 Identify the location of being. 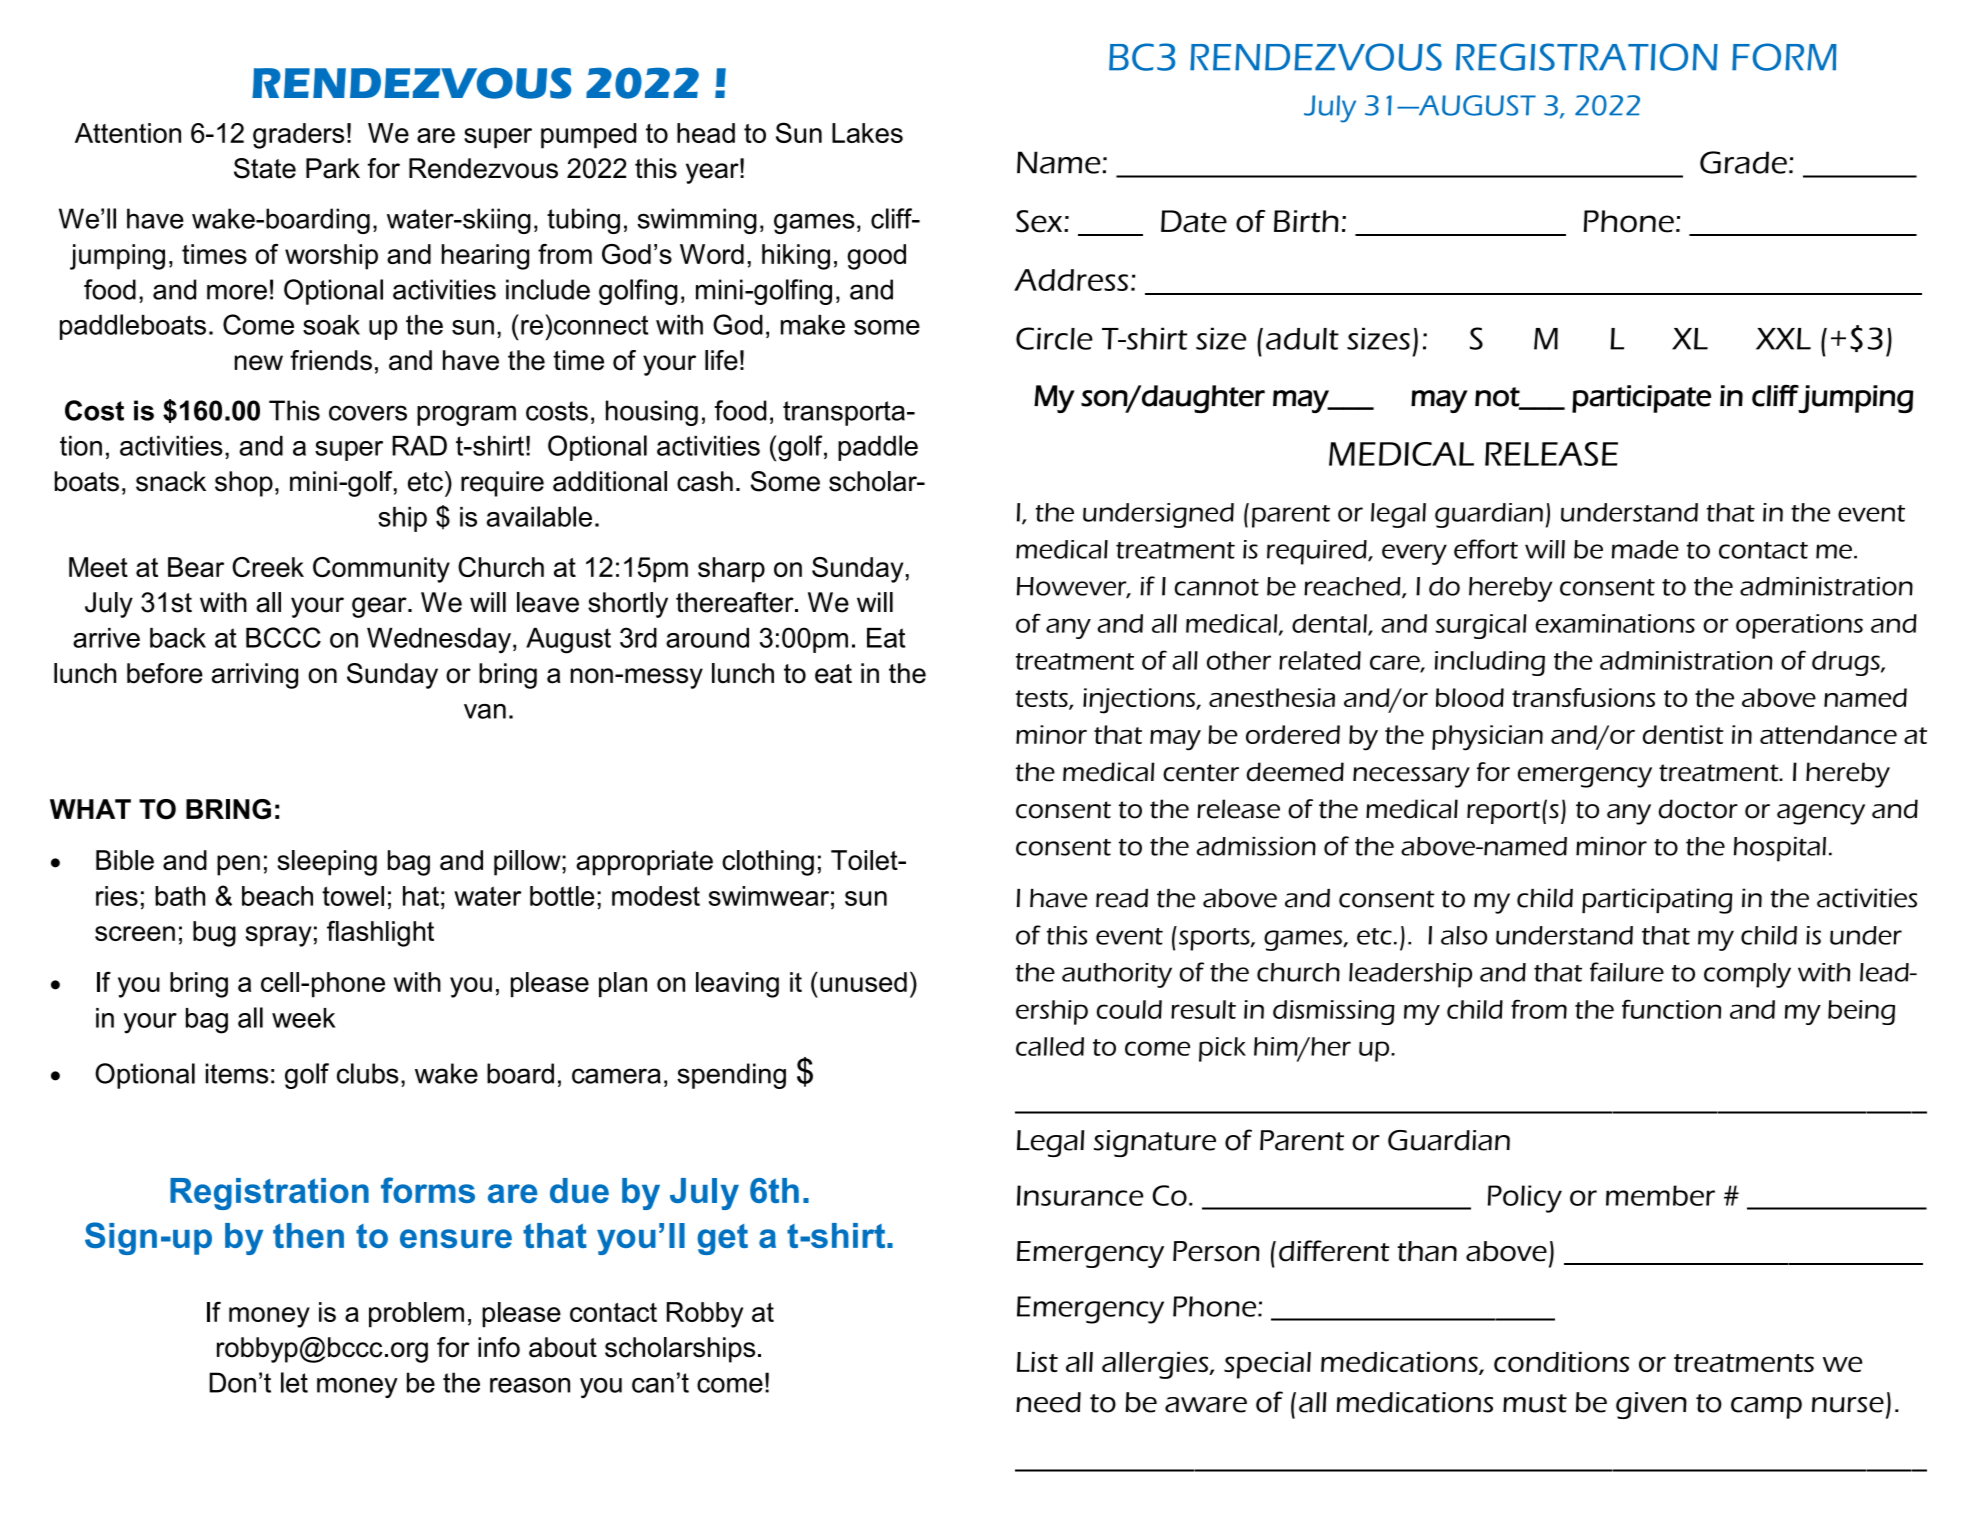
(1861, 1012).
